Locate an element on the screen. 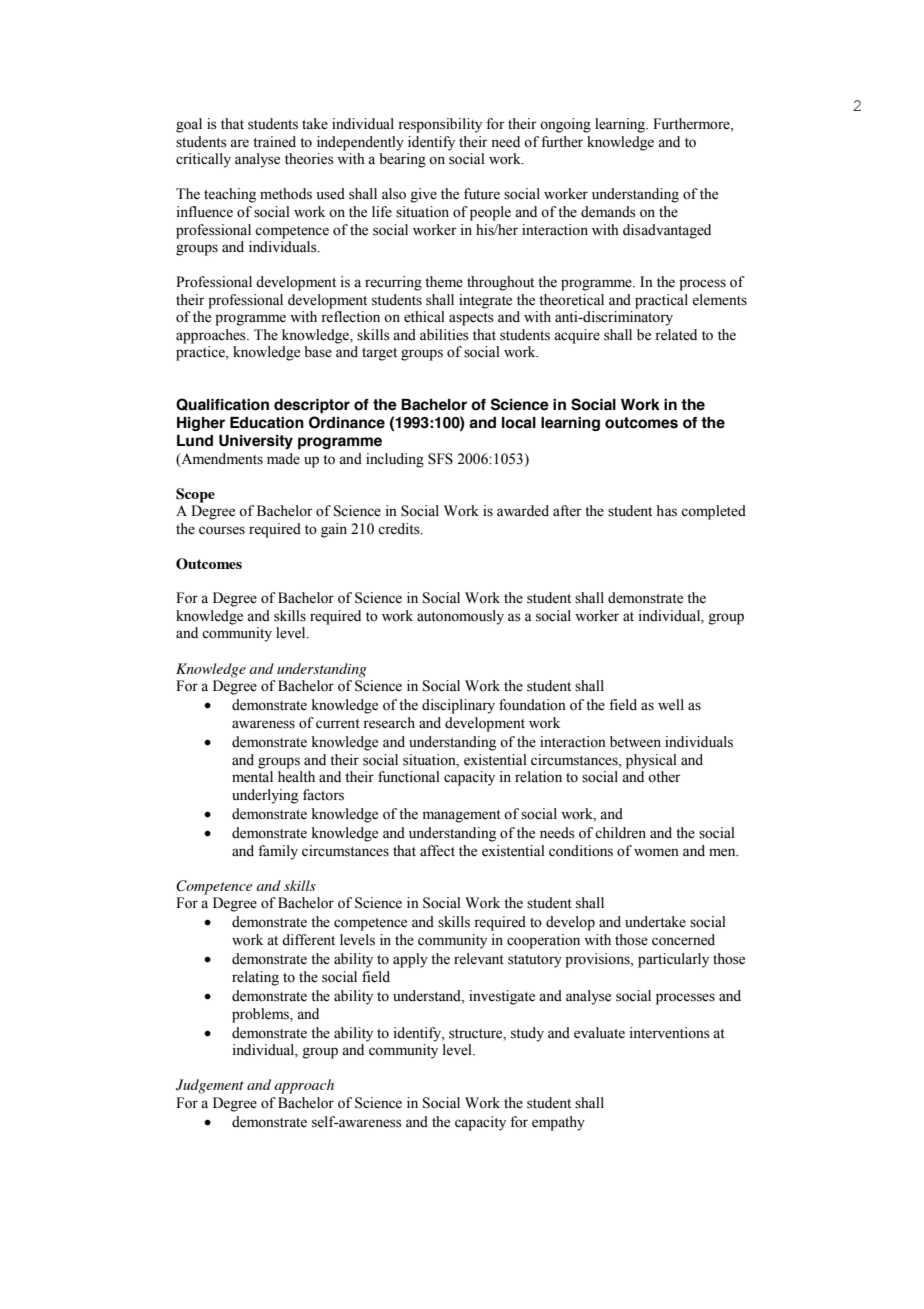  responsibility is located at coordinates (440, 125).
